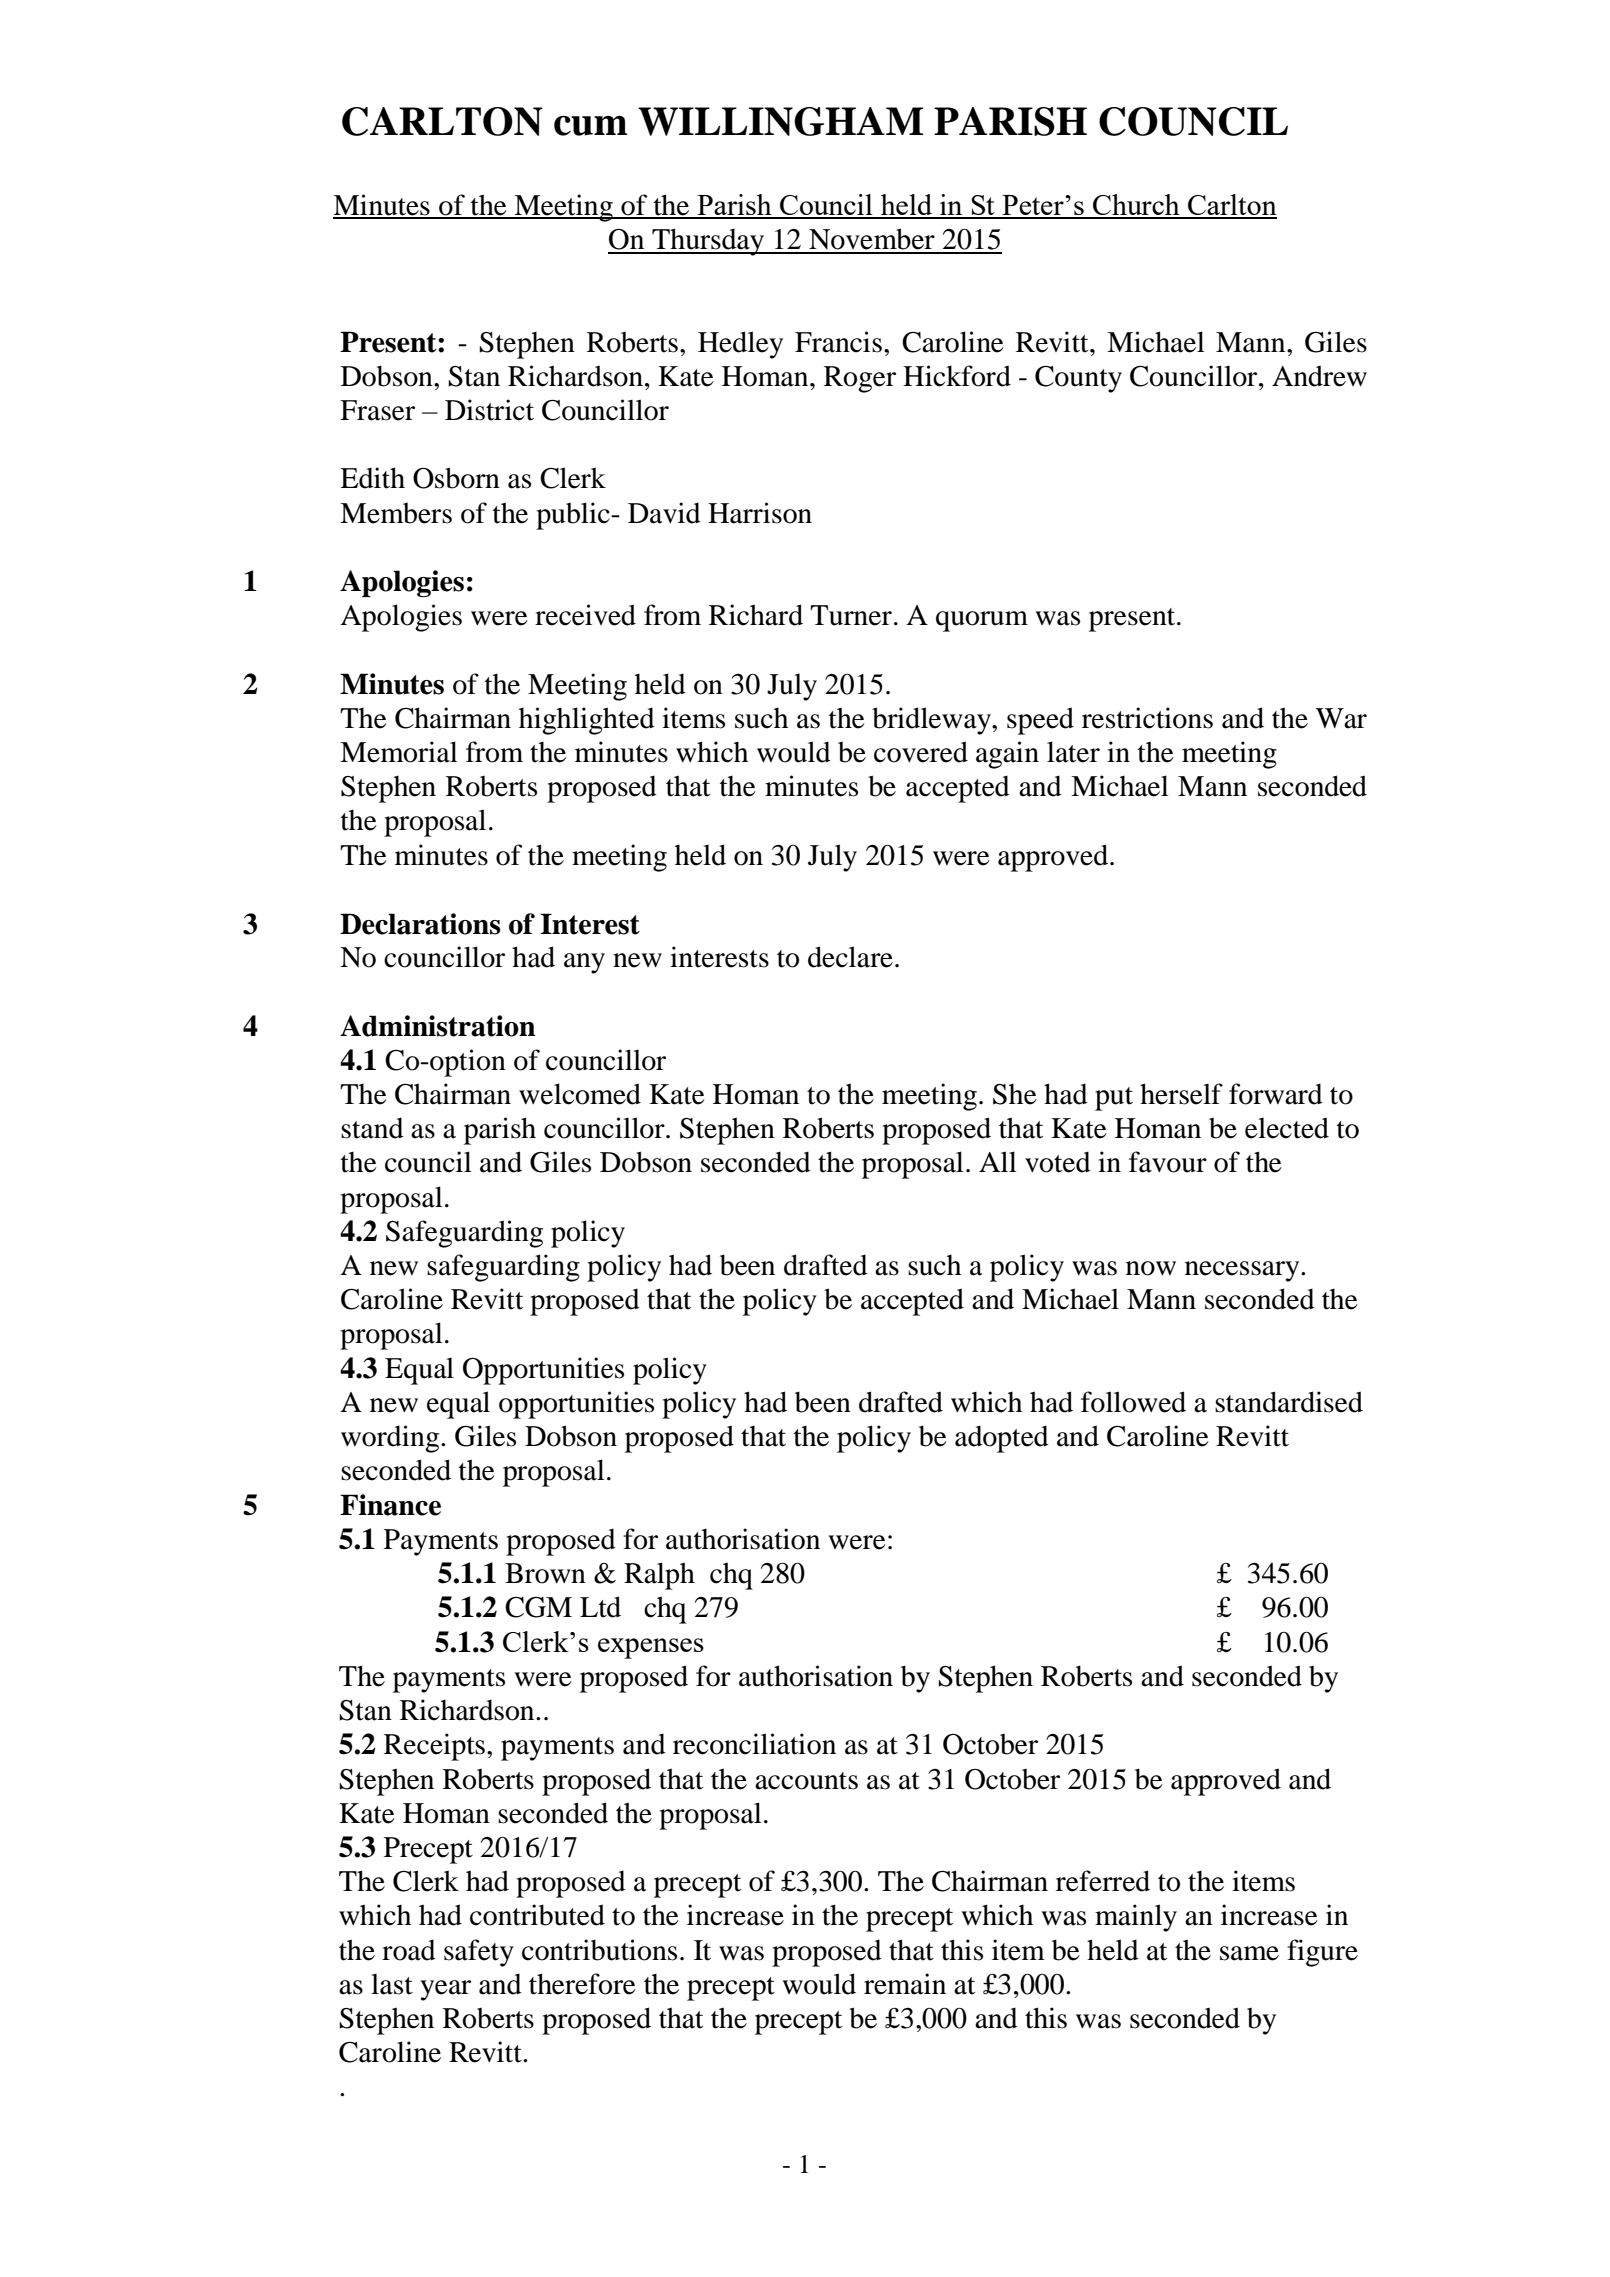 The height and width of the screenshot is (2277, 1610). Describe the element at coordinates (1002, 1439) in the screenshot. I see `adopted` at that location.
